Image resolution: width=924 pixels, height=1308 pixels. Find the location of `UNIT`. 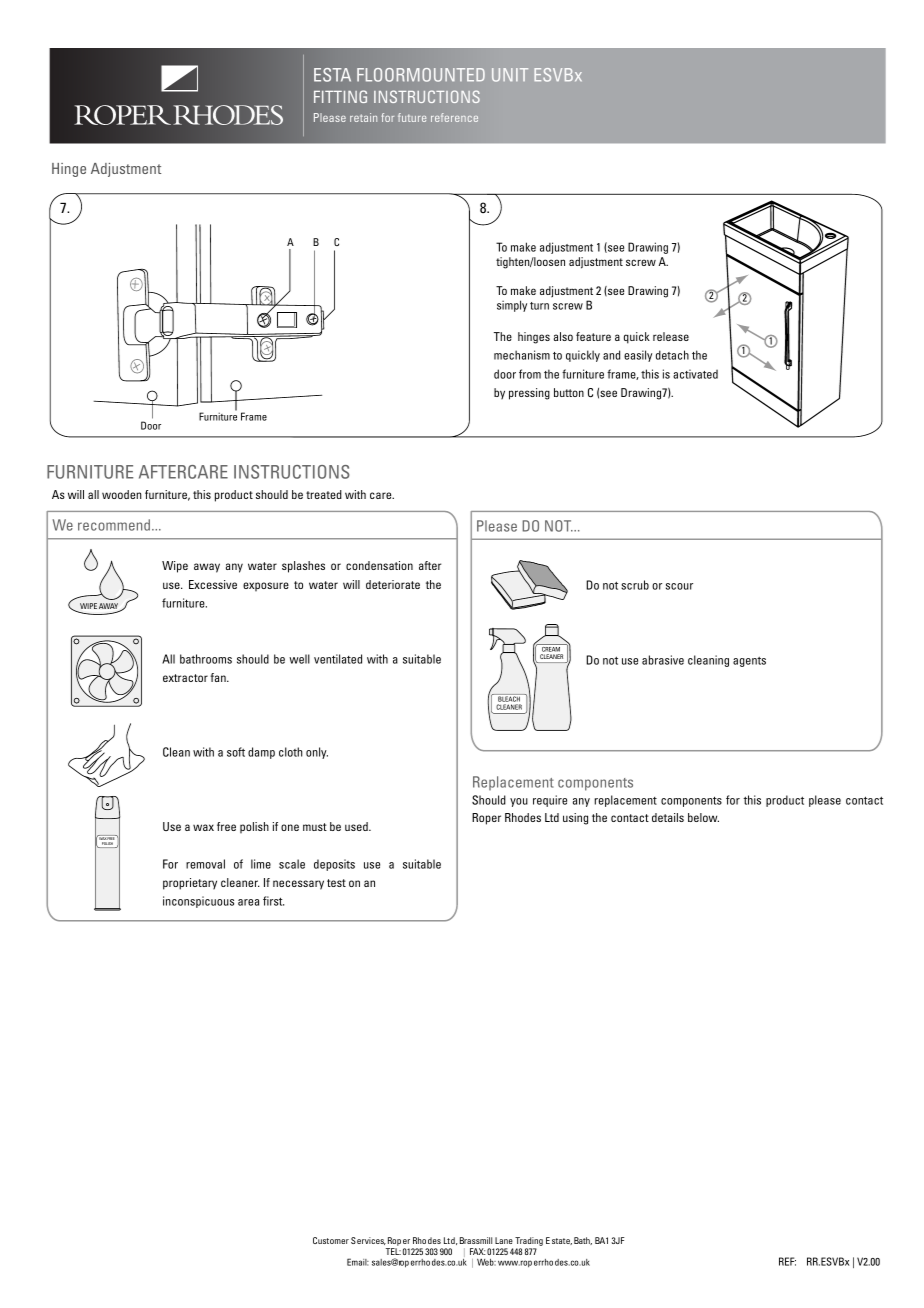

UNIT is located at coordinates (510, 75).
